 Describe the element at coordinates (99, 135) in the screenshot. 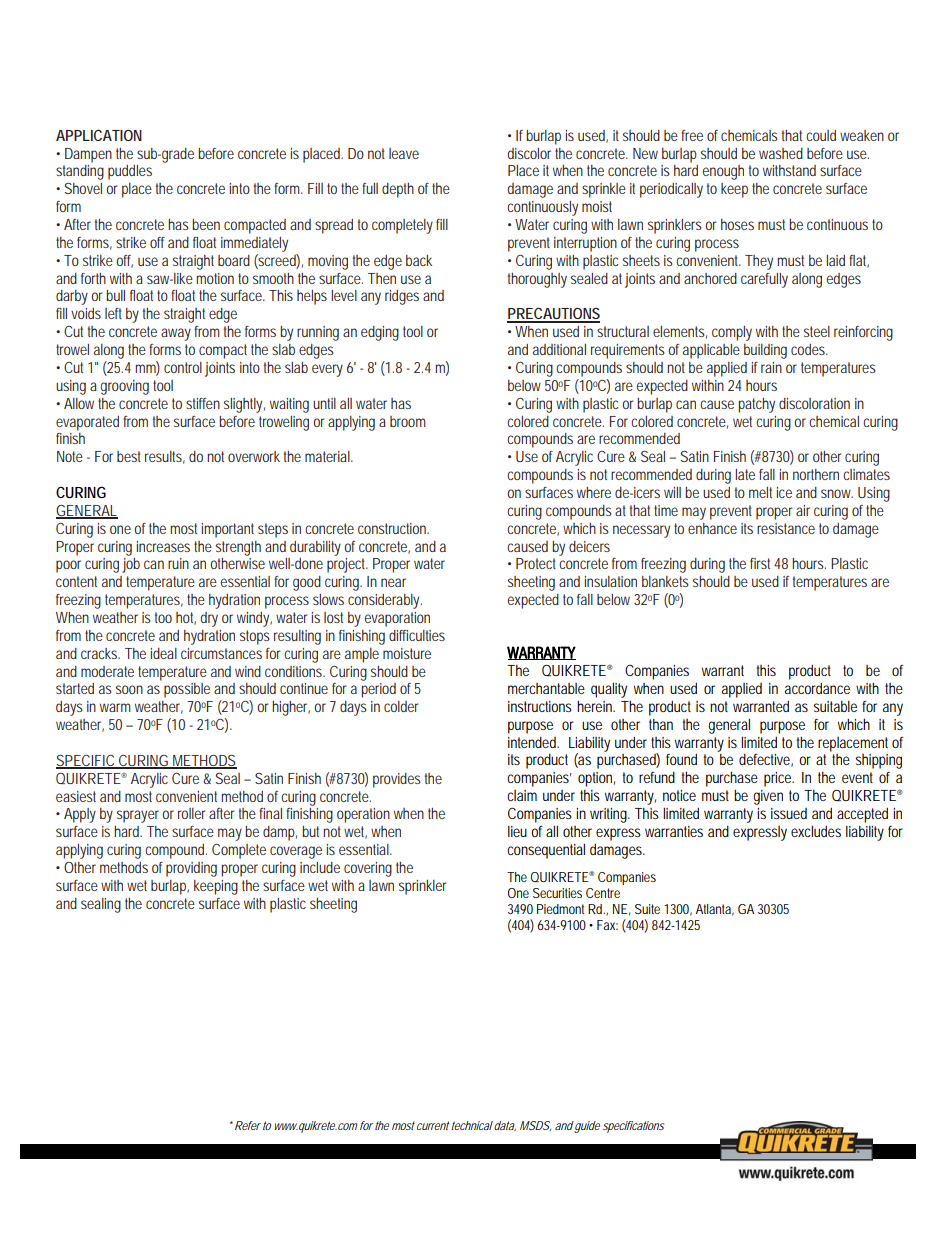

I see `APPLICATION` at that location.
